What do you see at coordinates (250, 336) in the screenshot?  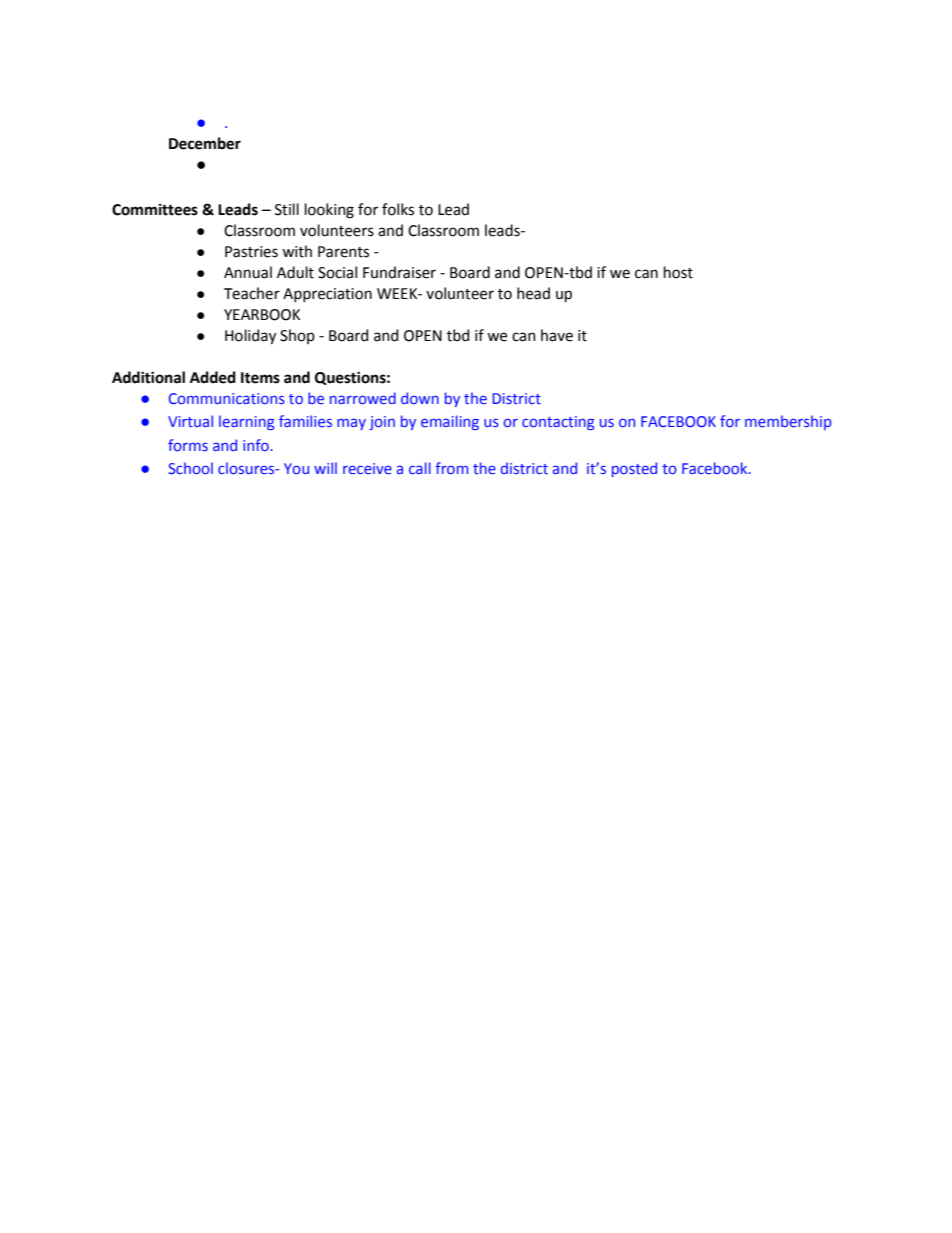 I see `Holiday` at bounding box center [250, 336].
